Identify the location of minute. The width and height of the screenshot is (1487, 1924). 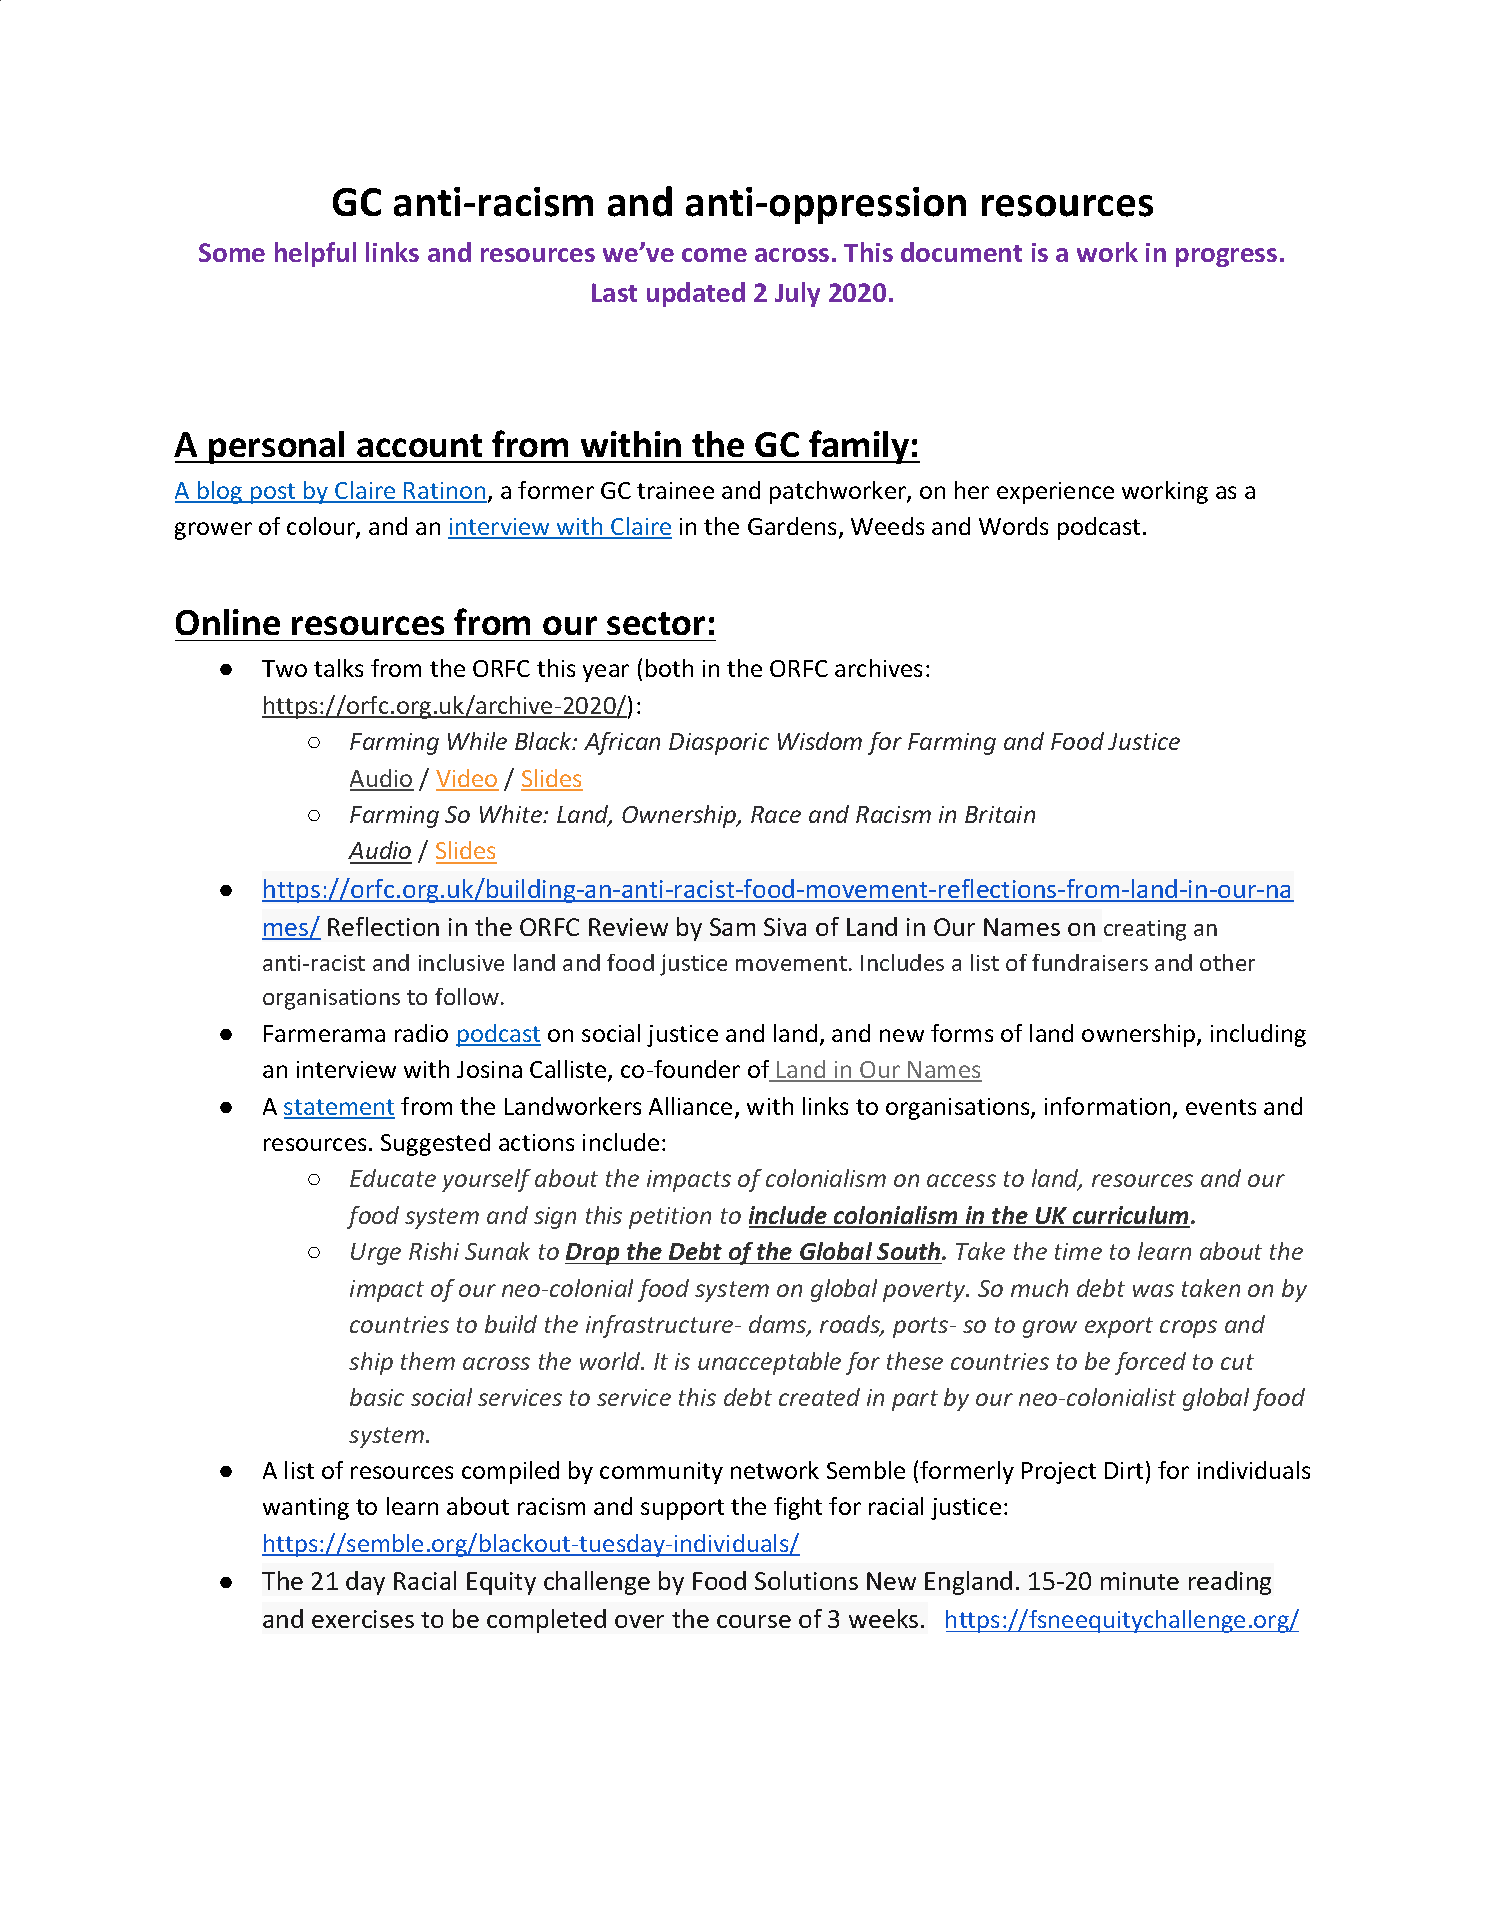
(1140, 1581).
